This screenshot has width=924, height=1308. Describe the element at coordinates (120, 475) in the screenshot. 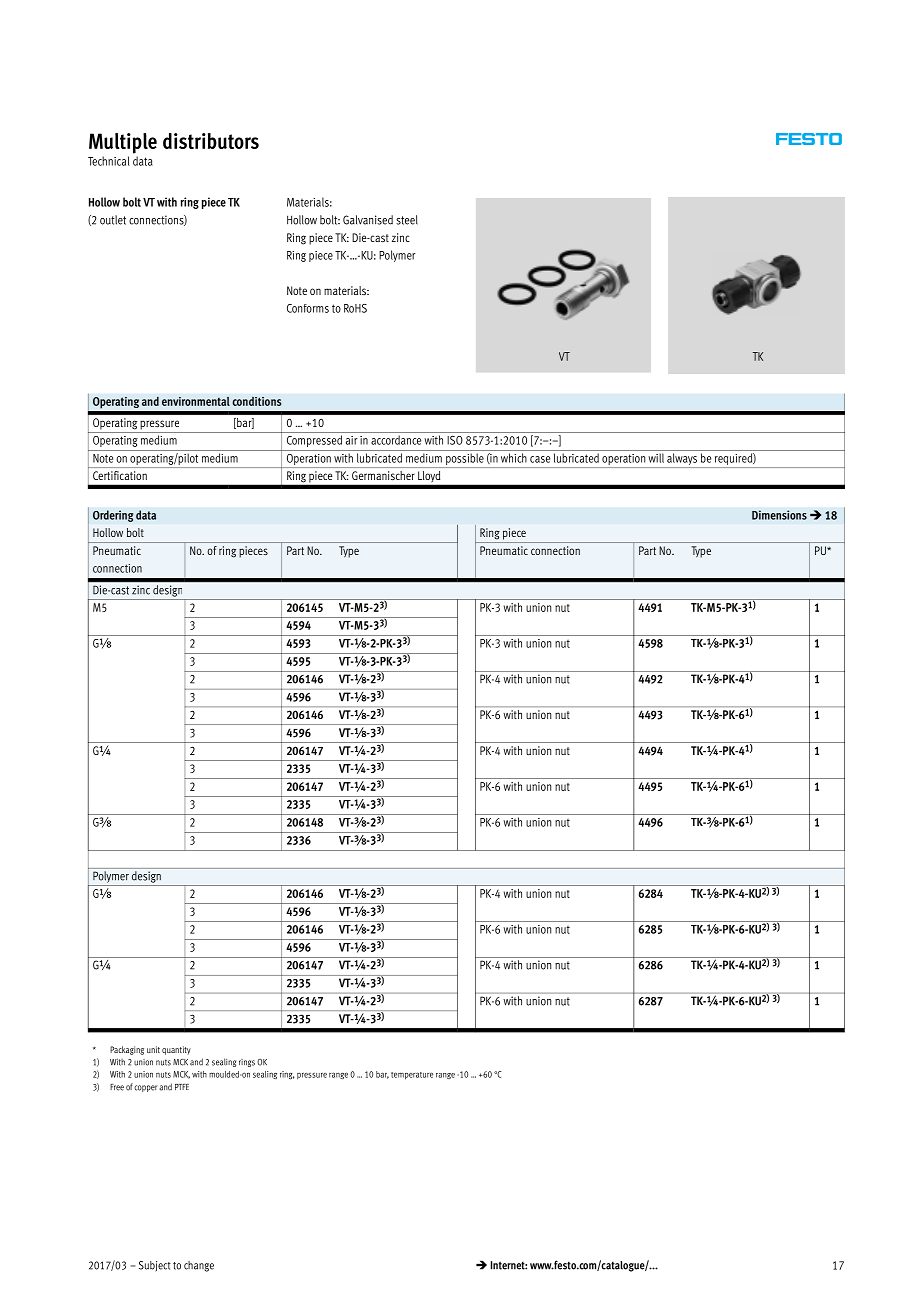

I see `Certification` at that location.
